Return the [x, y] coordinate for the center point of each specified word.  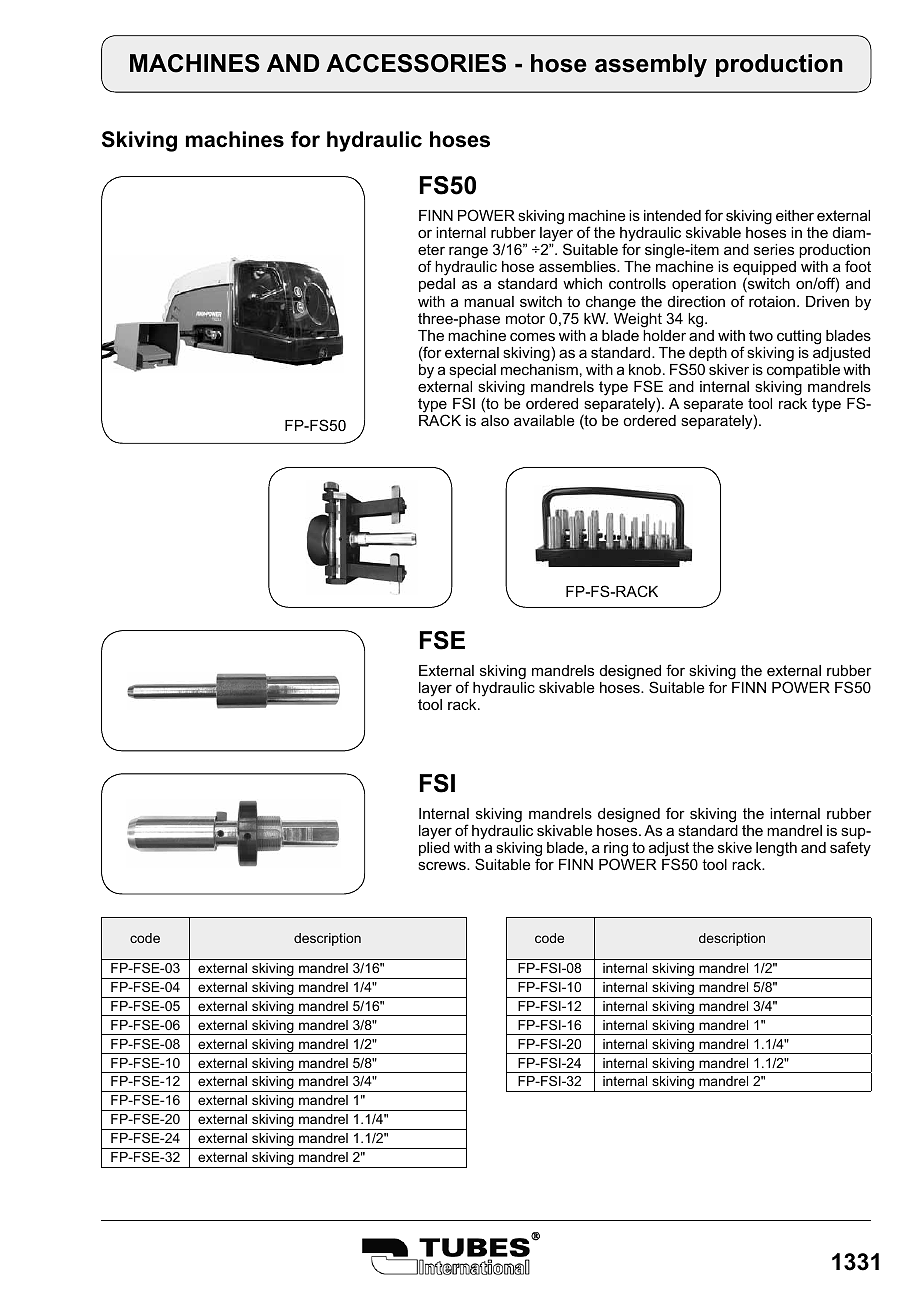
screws [443, 865]
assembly [651, 65]
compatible [803, 371]
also [495, 420]
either [795, 215]
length [776, 849]
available [544, 420]
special [472, 371]
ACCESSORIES [416, 63]
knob [645, 369]
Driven [827, 301]
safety [850, 849]
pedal [437, 285]
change [611, 303]
